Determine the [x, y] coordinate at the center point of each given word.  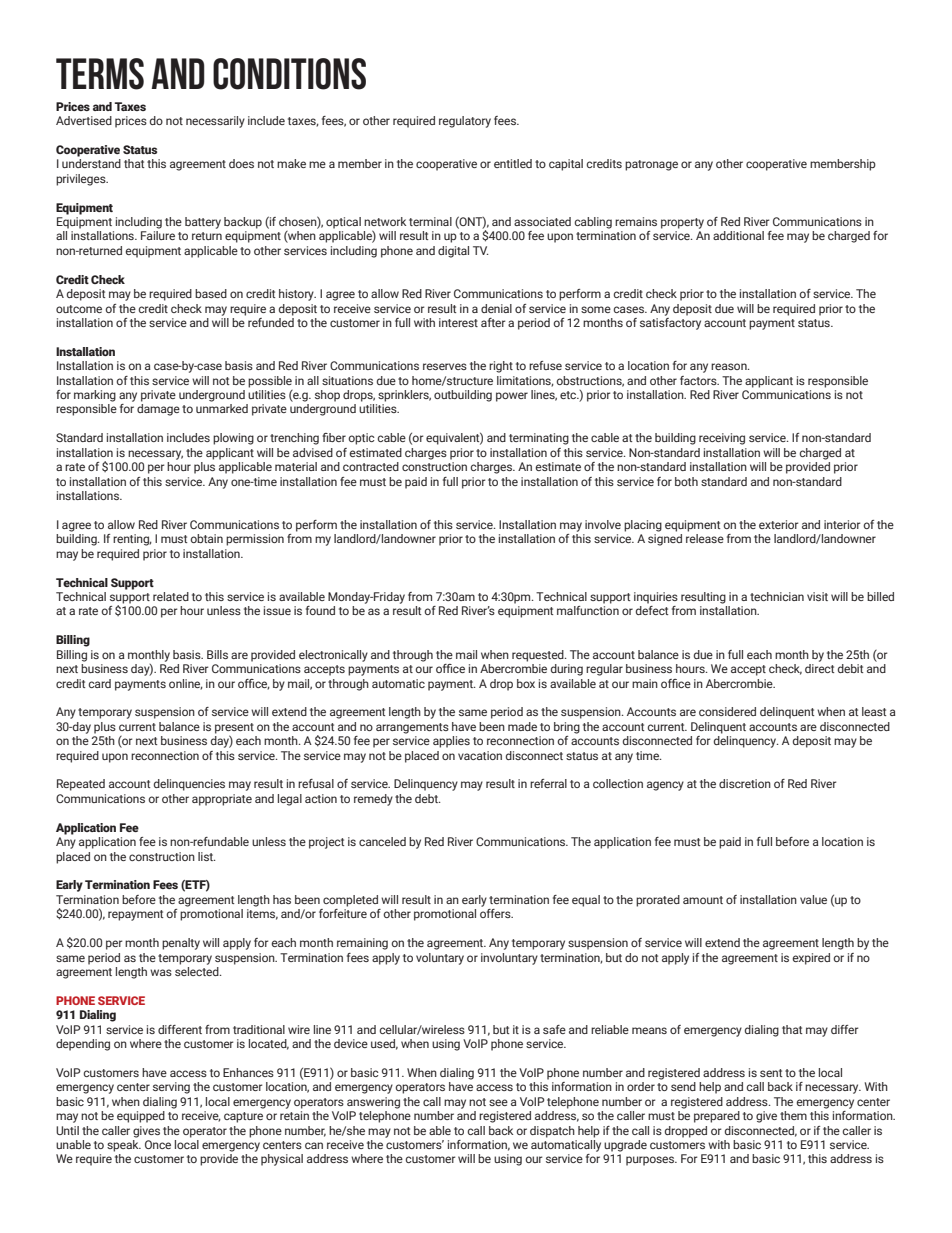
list [206, 856]
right [501, 367]
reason [730, 366]
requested [539, 656]
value [813, 899]
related [171, 596]
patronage [651, 165]
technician [777, 596]
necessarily [215, 122]
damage [158, 410]
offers [496, 913]
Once [158, 1144]
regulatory [465, 122]
